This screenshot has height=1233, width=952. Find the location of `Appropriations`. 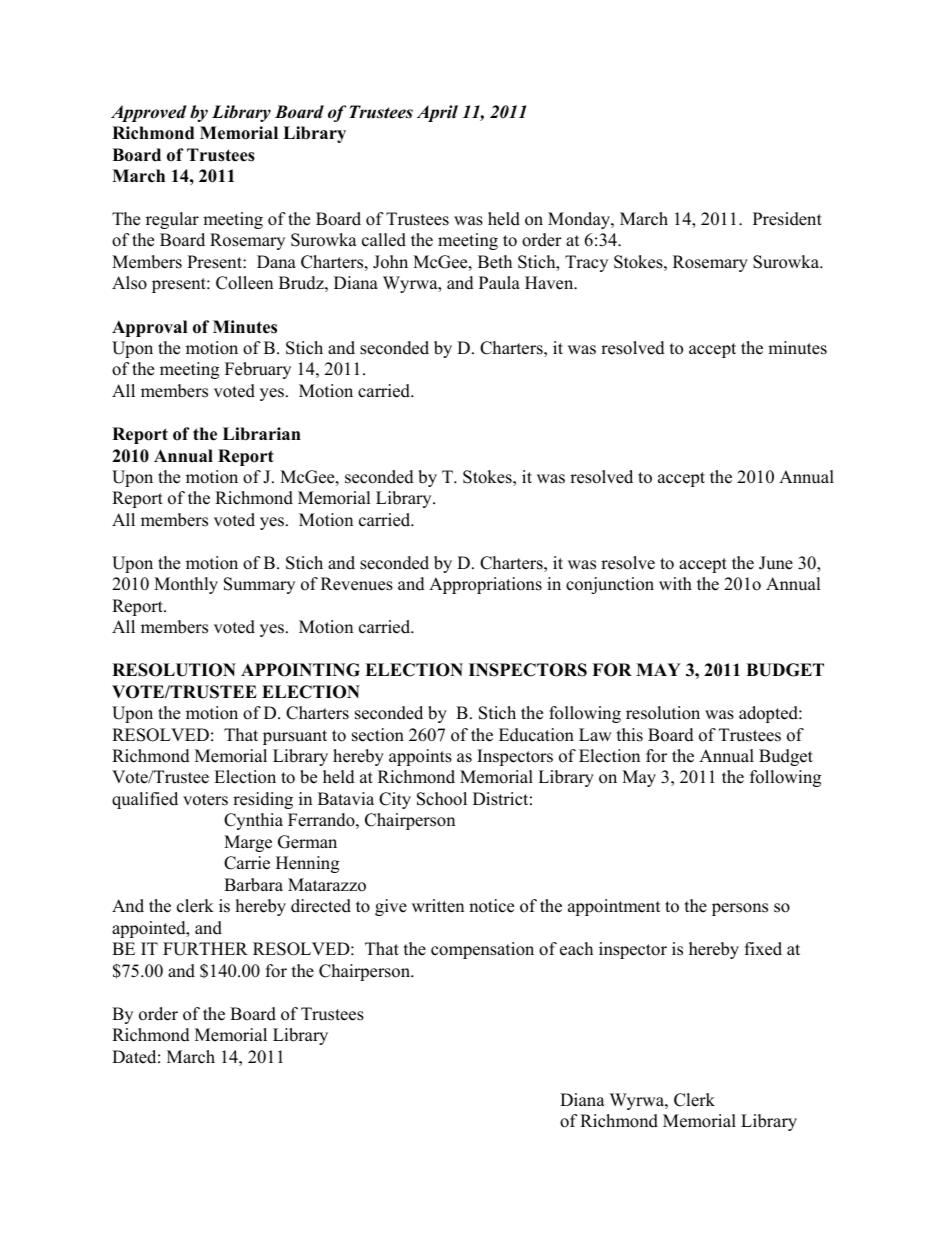

Appropriations is located at coordinates (485, 585).
